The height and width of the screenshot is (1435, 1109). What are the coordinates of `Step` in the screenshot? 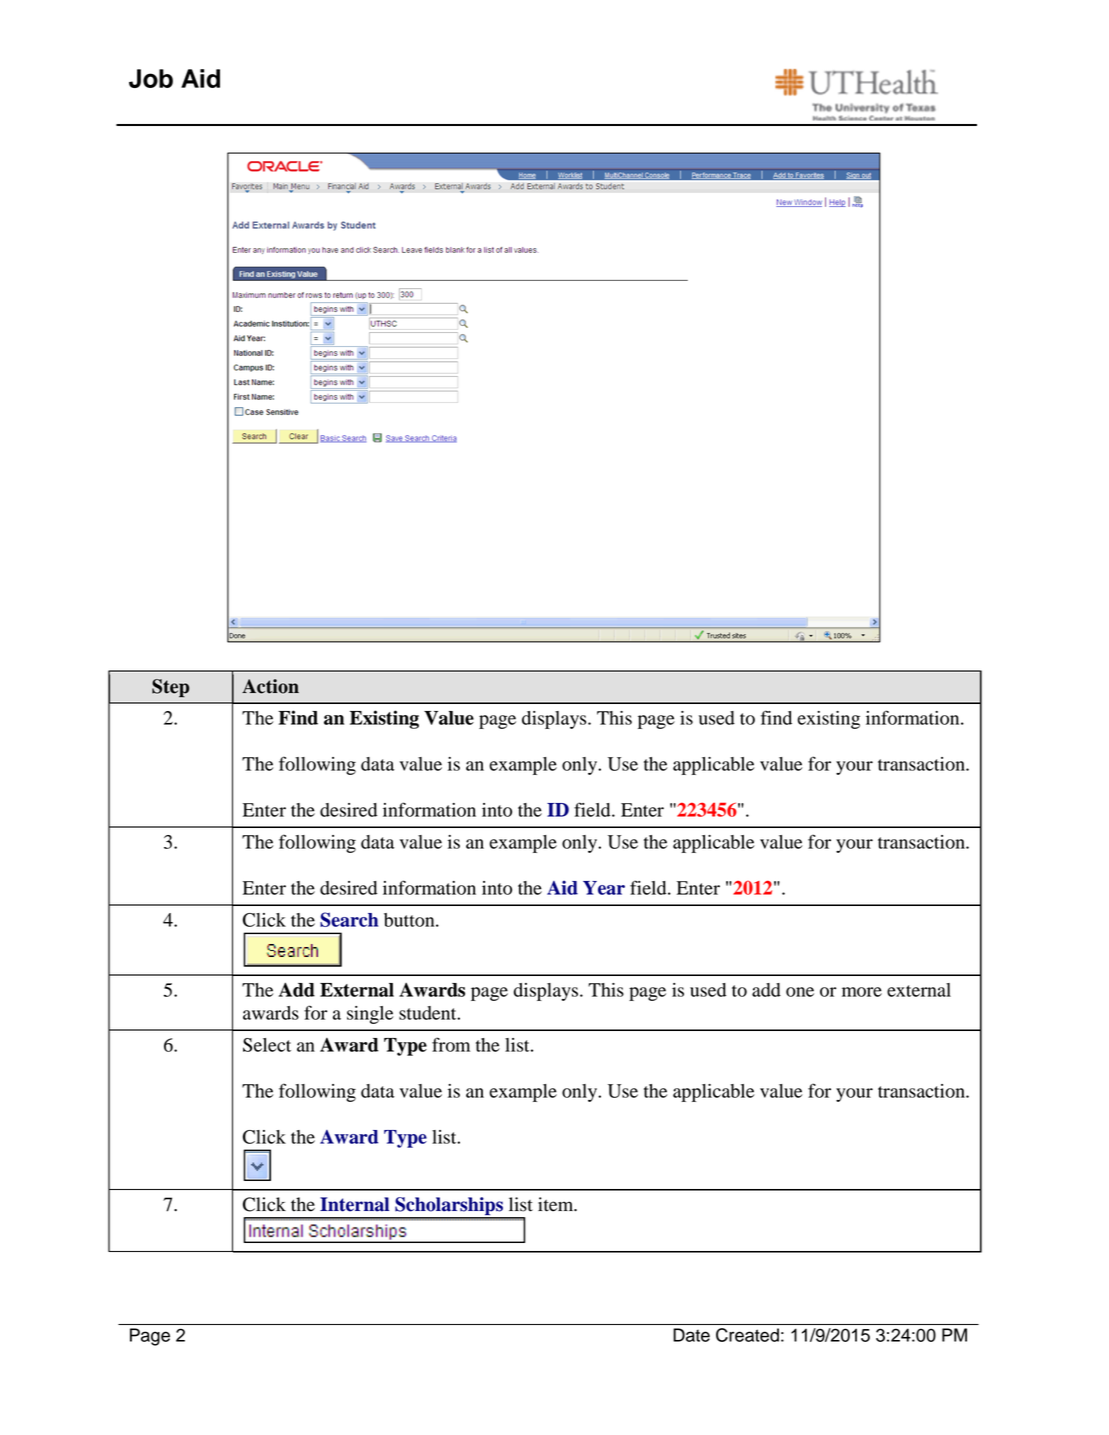 It's located at (170, 688).
